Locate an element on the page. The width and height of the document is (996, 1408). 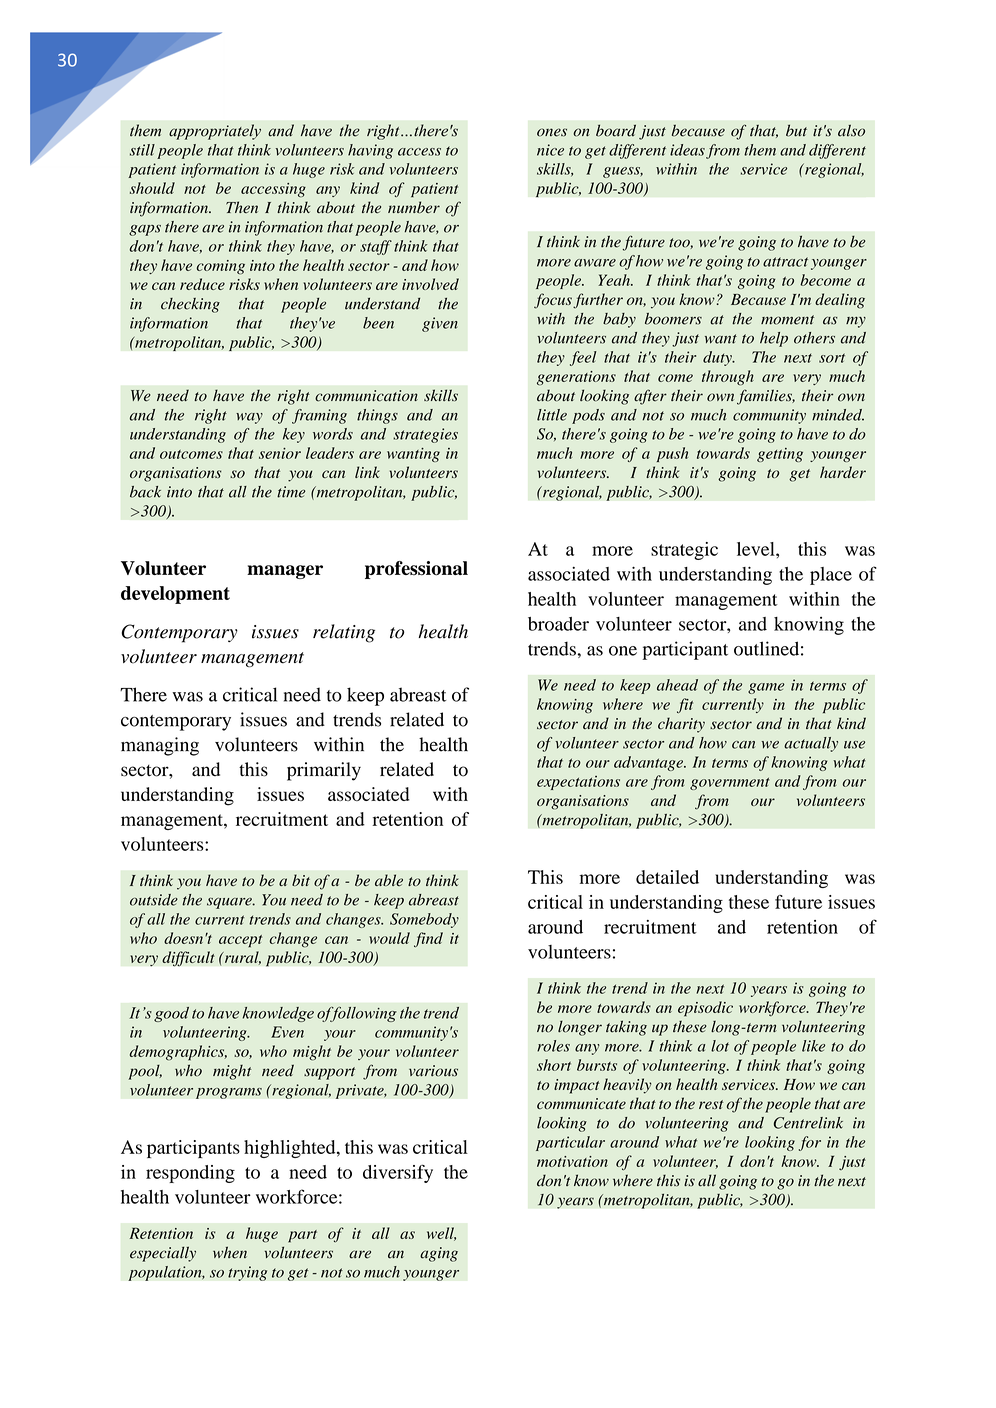
broader is located at coordinates (558, 624).
